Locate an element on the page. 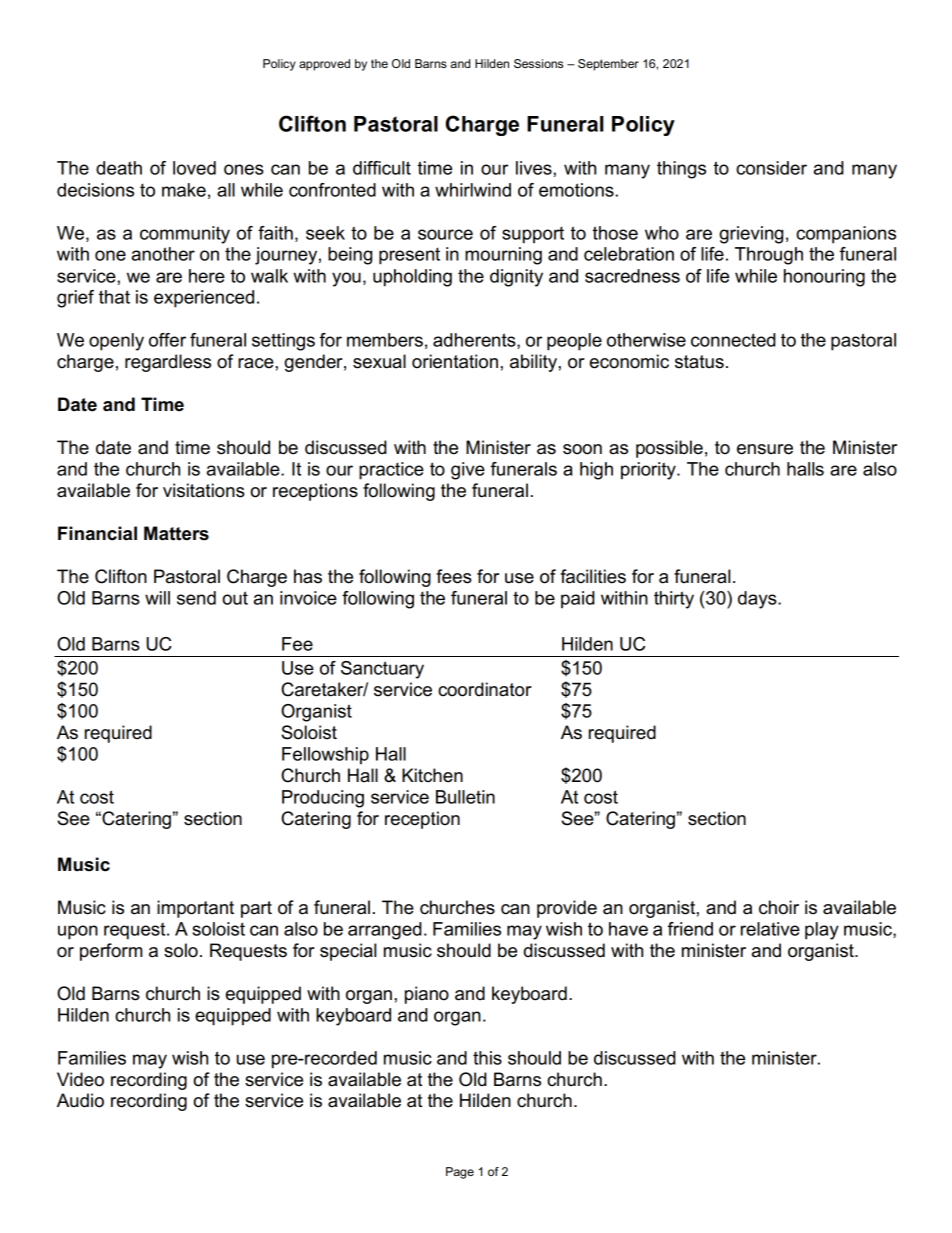 The height and width of the document is (1233, 952). orientation is located at coordinates (455, 361).
